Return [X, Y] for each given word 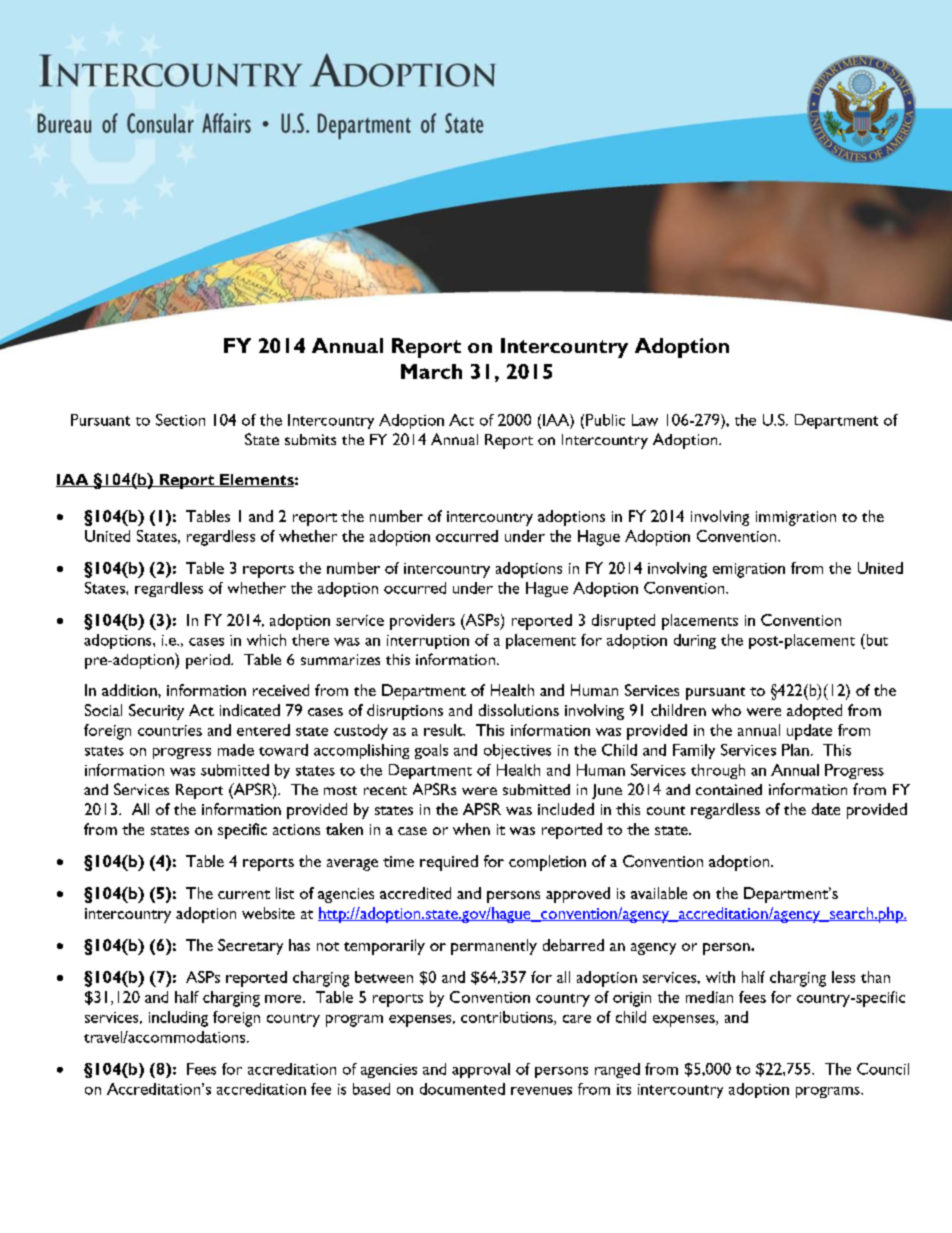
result [444, 730]
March [431, 371]
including [178, 1019]
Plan [795, 750]
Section [180, 420]
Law [645, 420]
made [236, 750]
